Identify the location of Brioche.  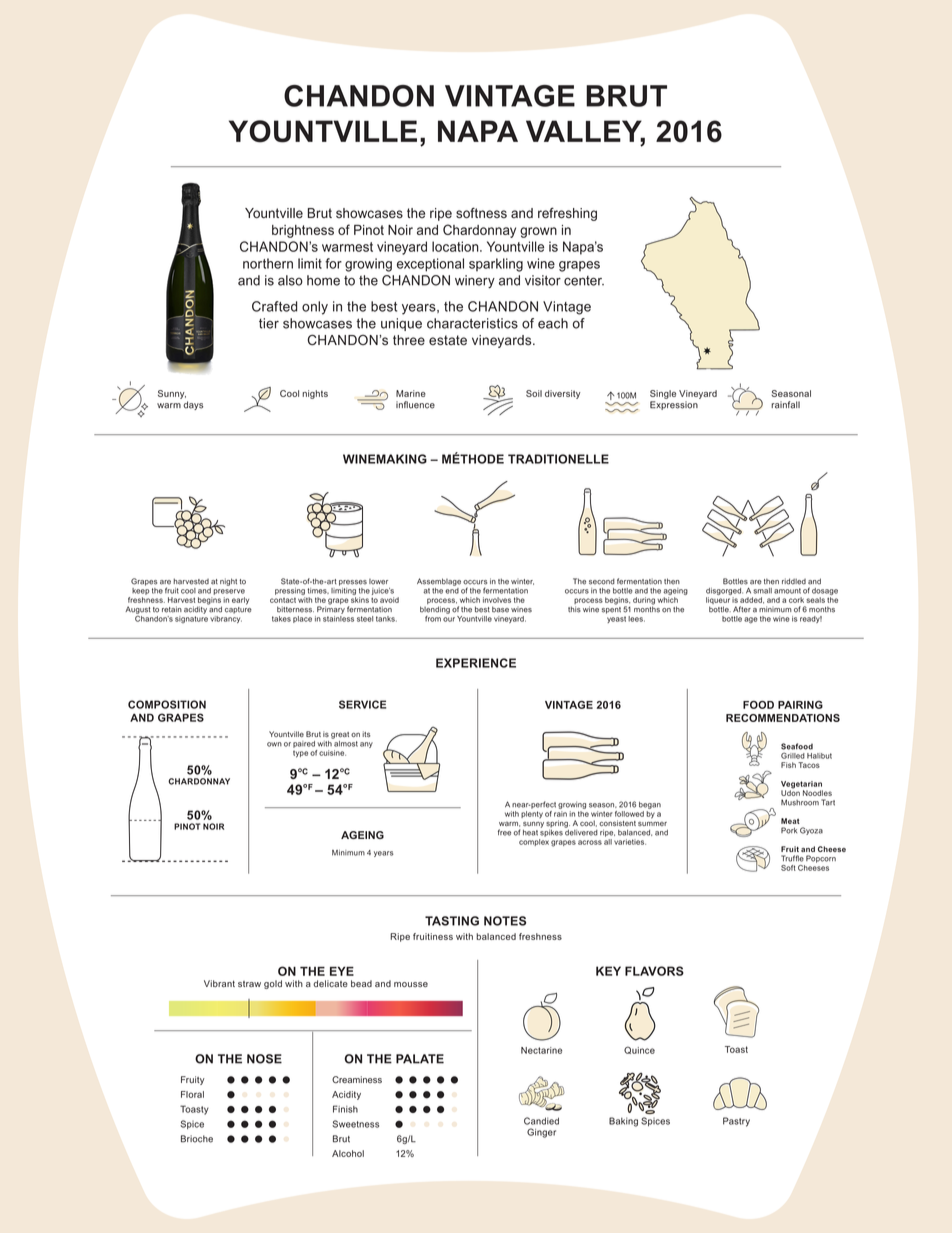
(197, 1139).
